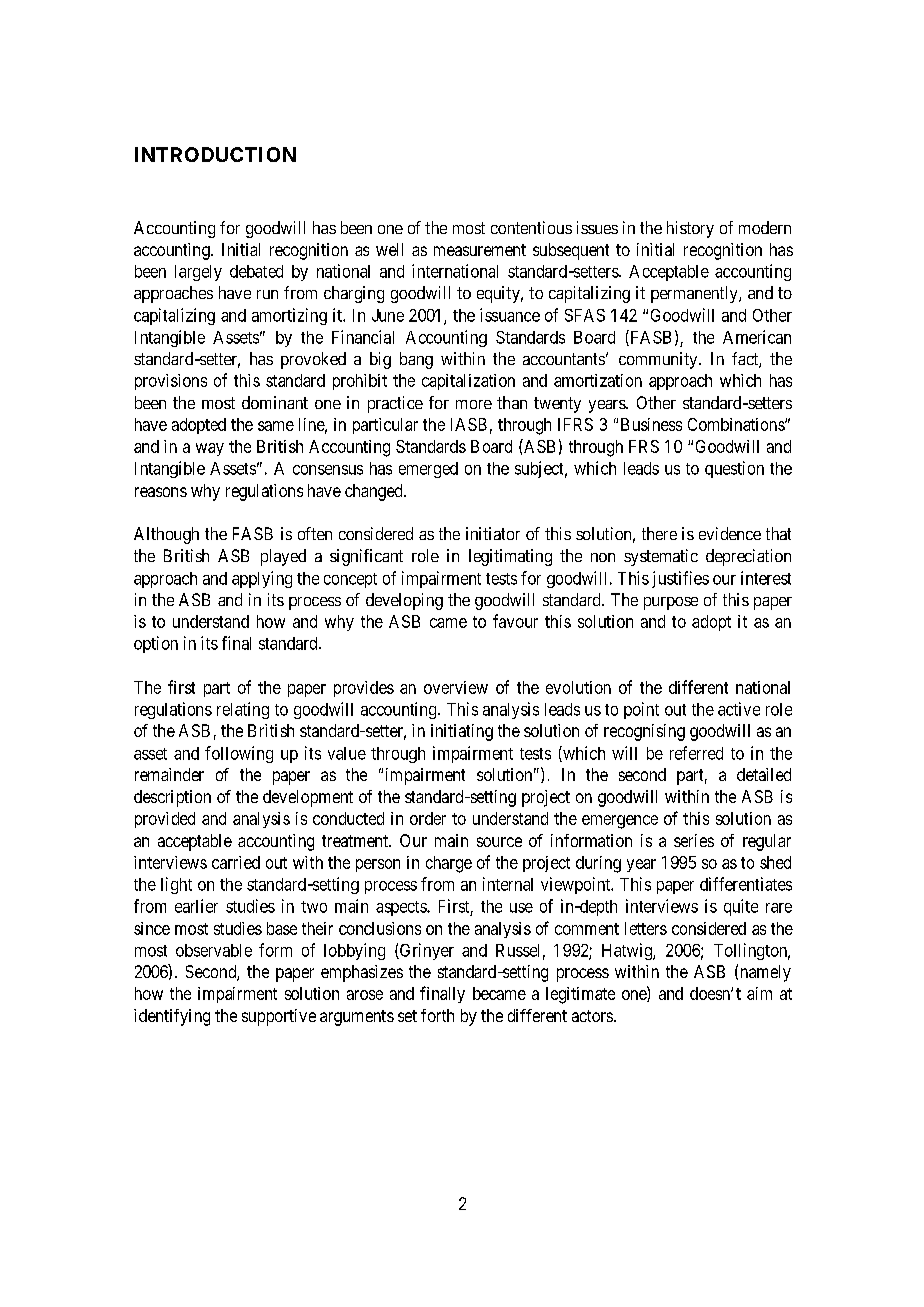 This document has width=924, height=1307. I want to click on way, so click(210, 449).
